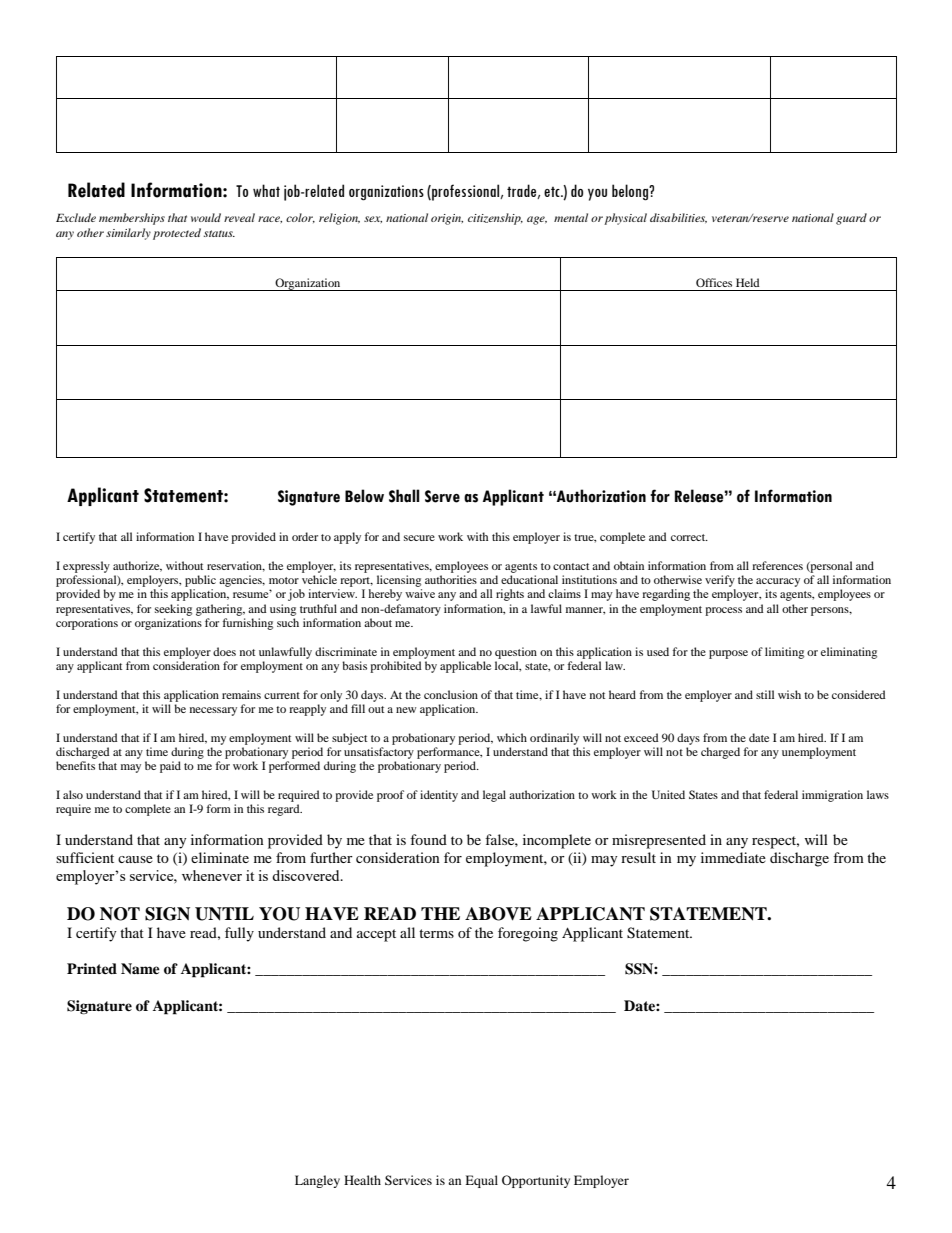 This screenshot has height=1233, width=952. Describe the element at coordinates (213, 711) in the screenshot. I see `necessary` at that location.
